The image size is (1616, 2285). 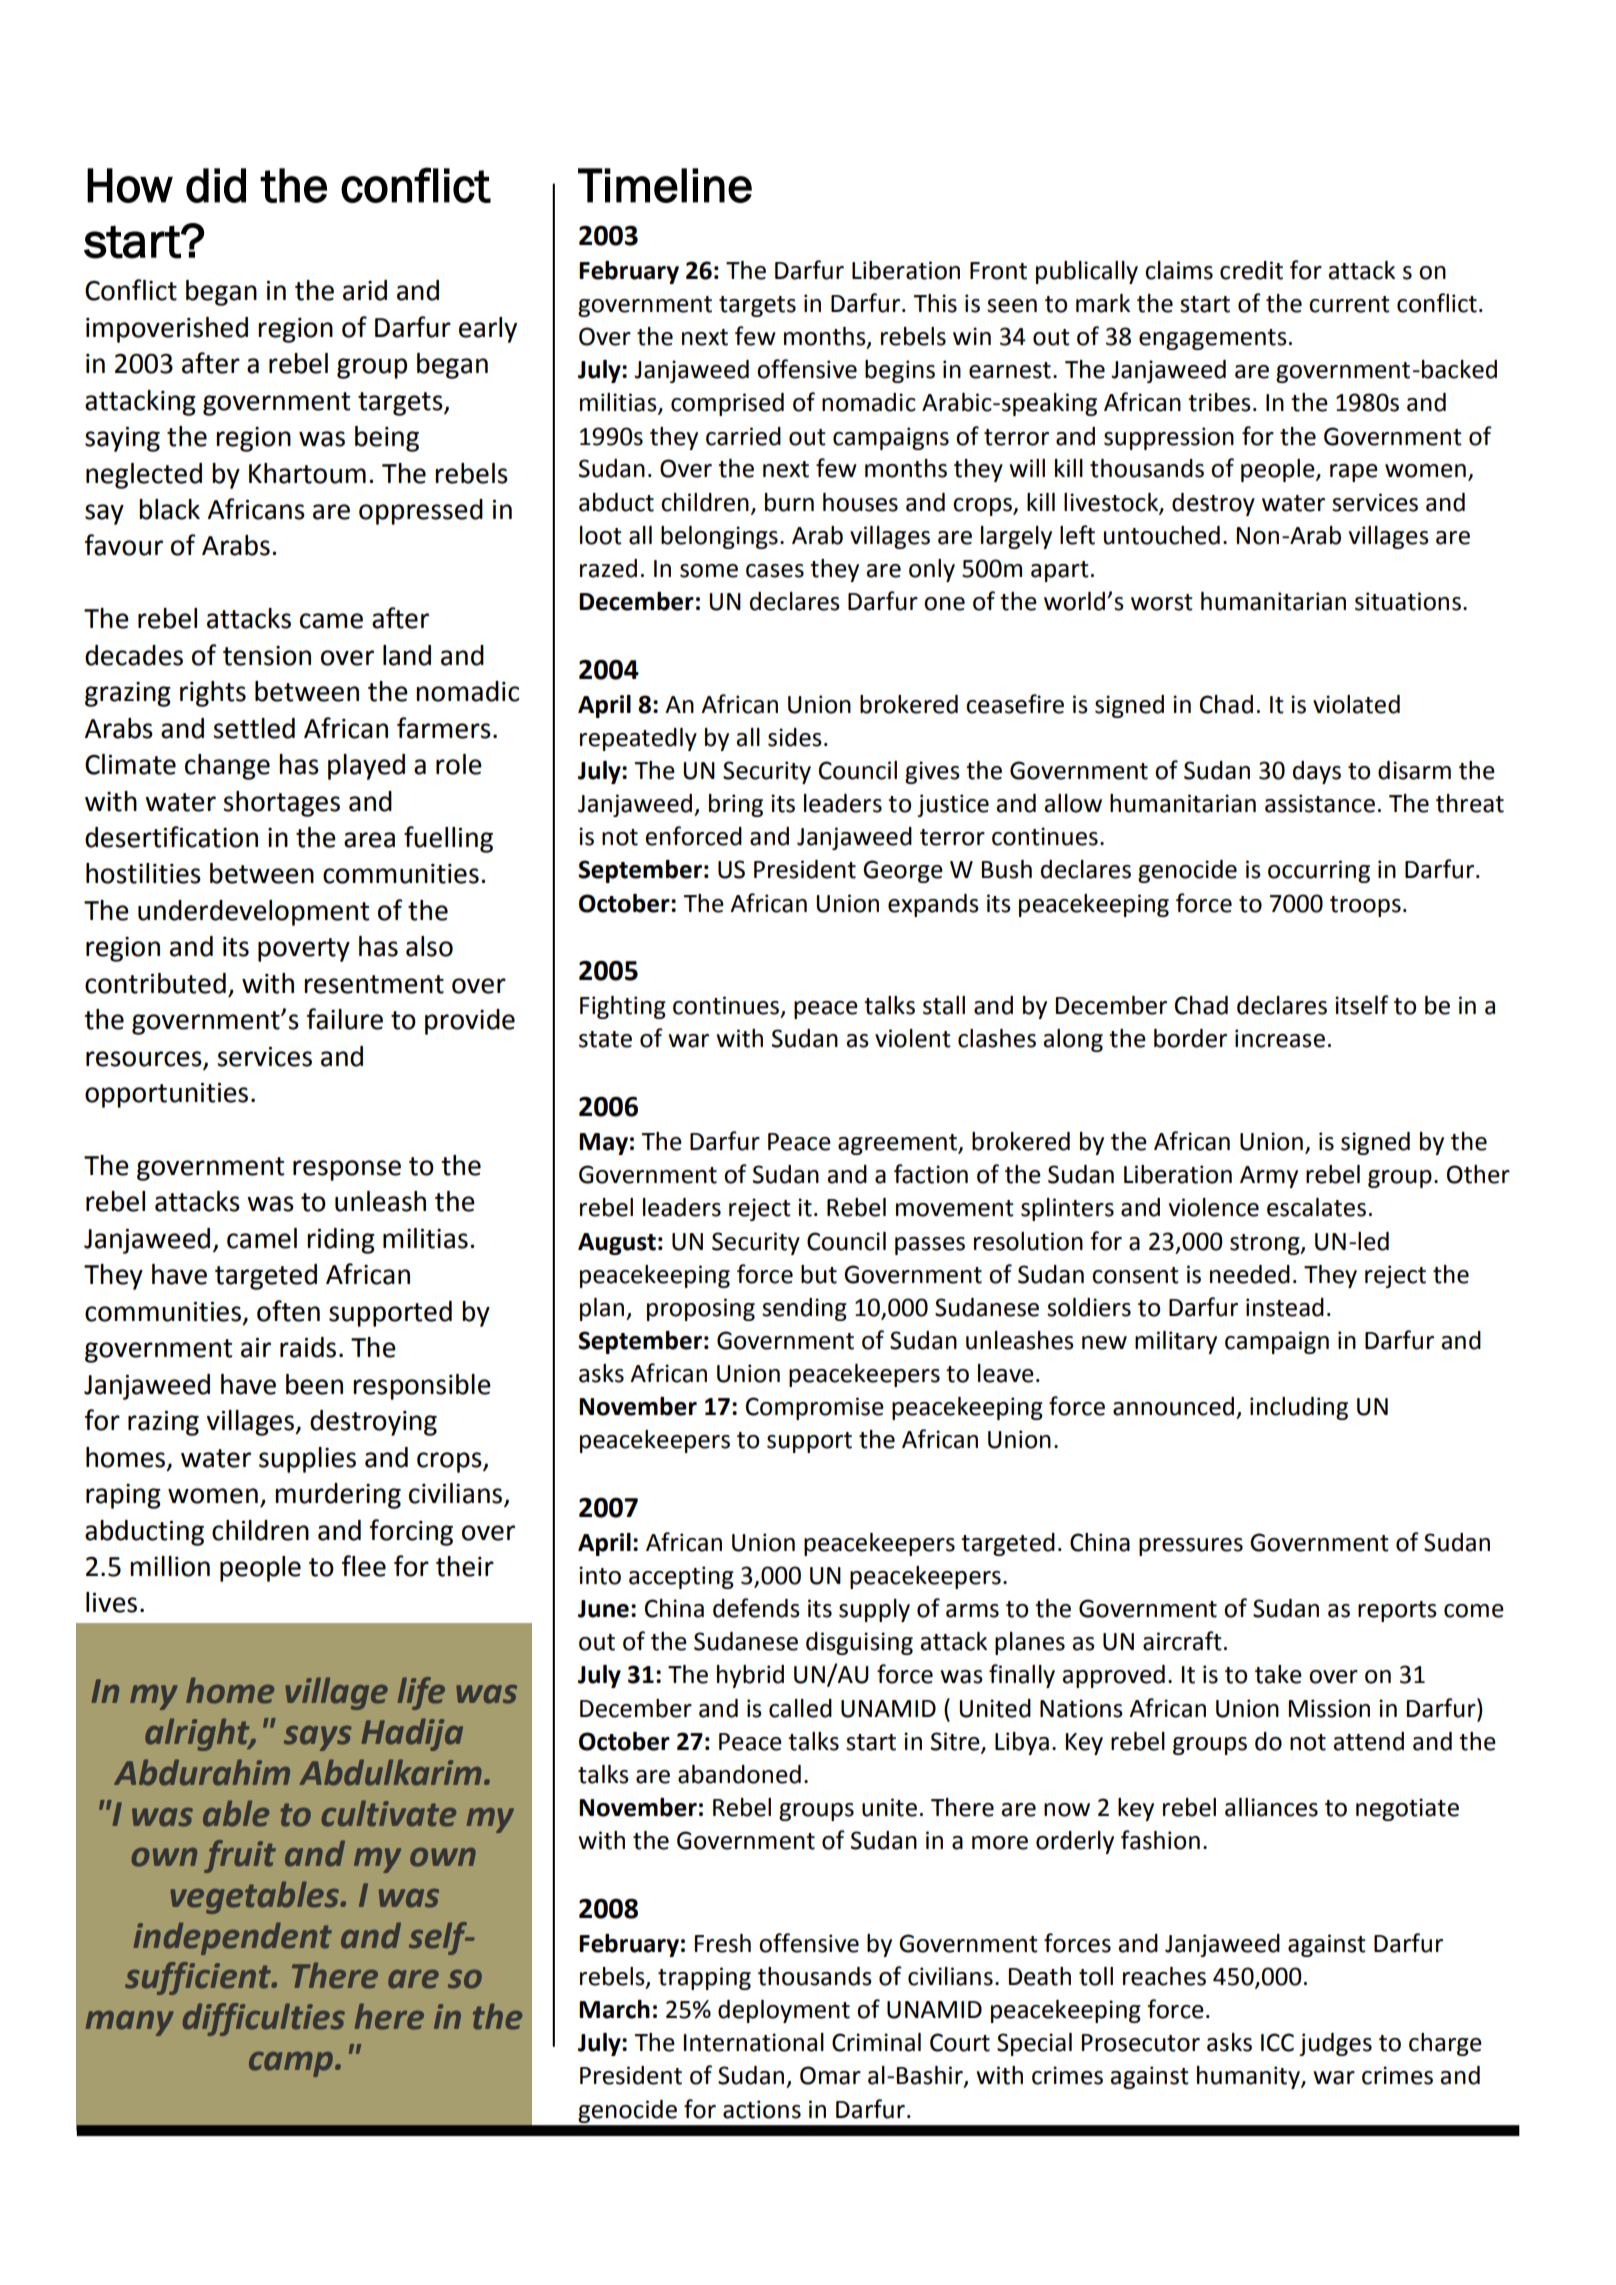 What do you see at coordinates (931, 1174) in the document?
I see `faction` at bounding box center [931, 1174].
